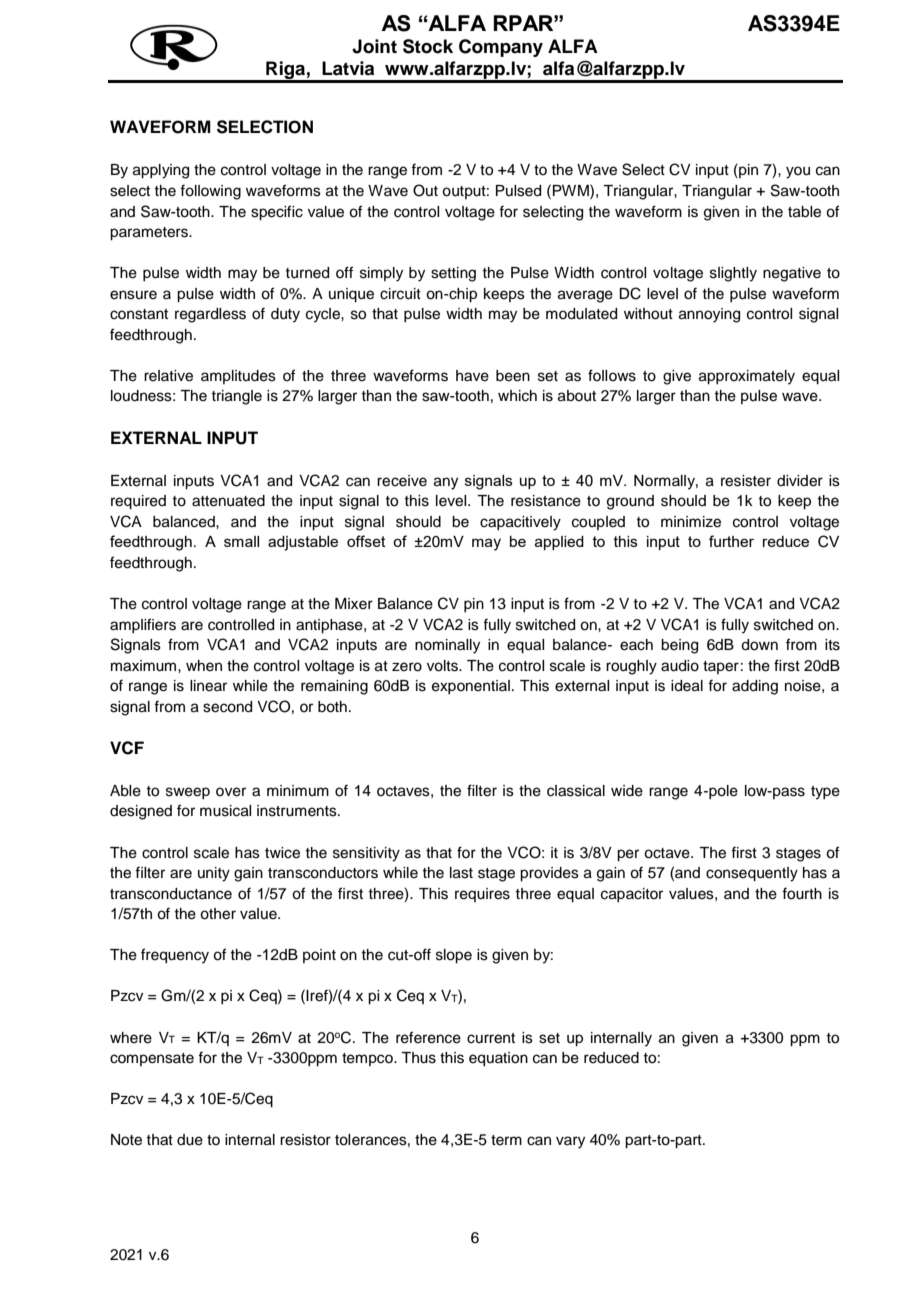  I want to click on vary, so click(570, 1142).
